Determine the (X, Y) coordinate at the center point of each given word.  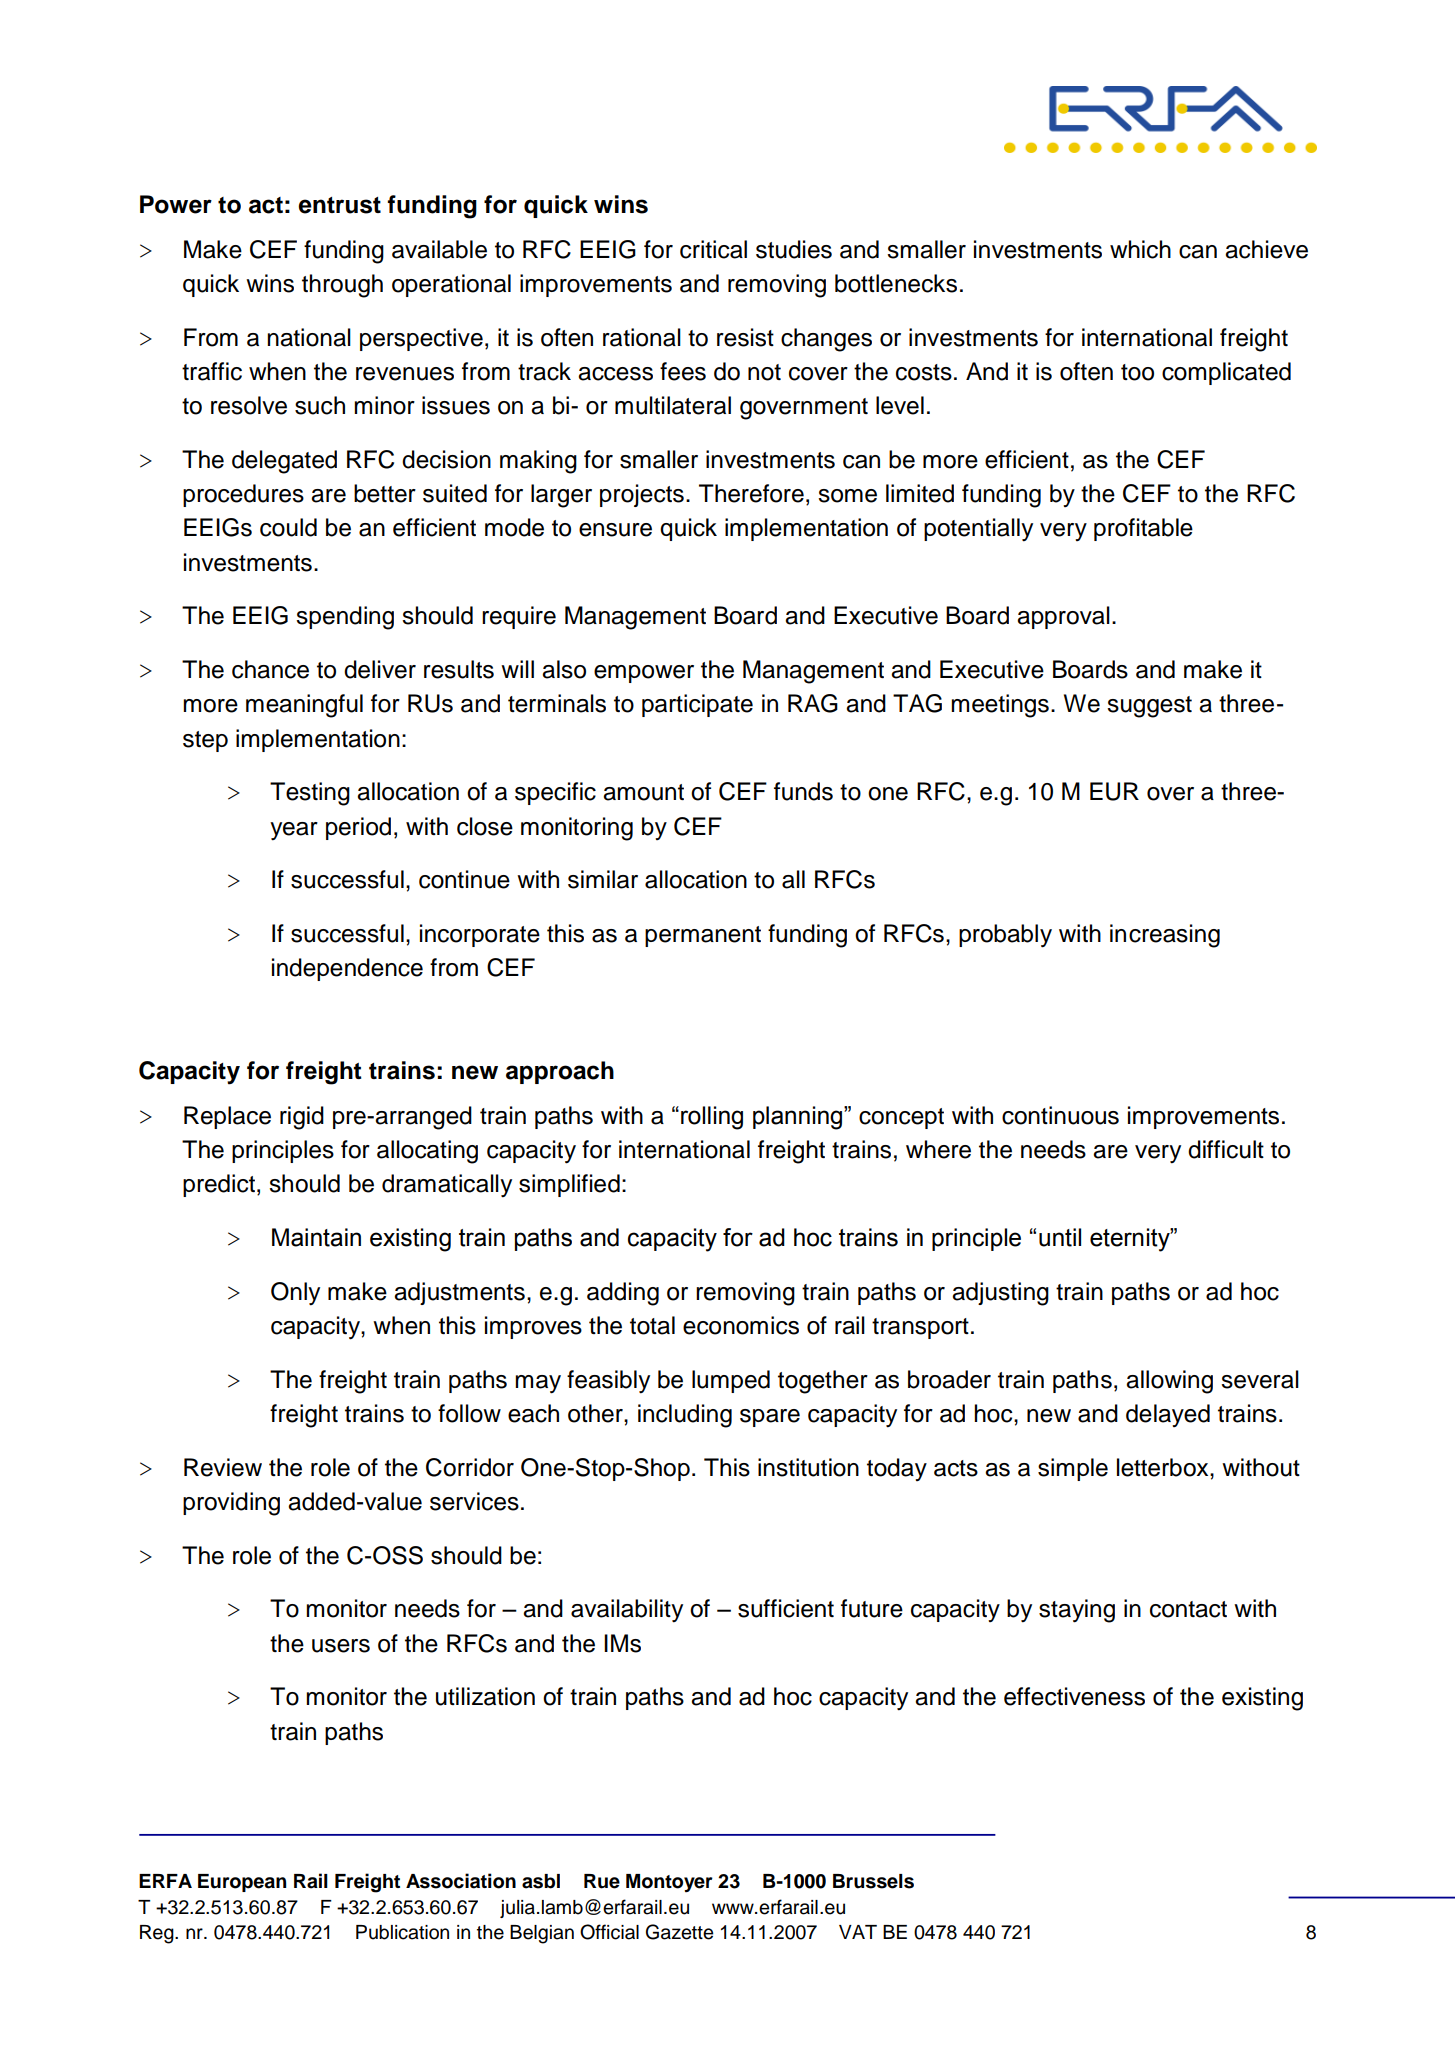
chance (270, 669)
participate (697, 705)
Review (223, 1467)
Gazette (679, 1932)
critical (713, 249)
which (1140, 249)
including (685, 1416)
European (242, 1883)
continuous (1060, 1115)
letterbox (1164, 1467)
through (342, 286)
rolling (712, 1118)
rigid (302, 1118)
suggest (1149, 707)
